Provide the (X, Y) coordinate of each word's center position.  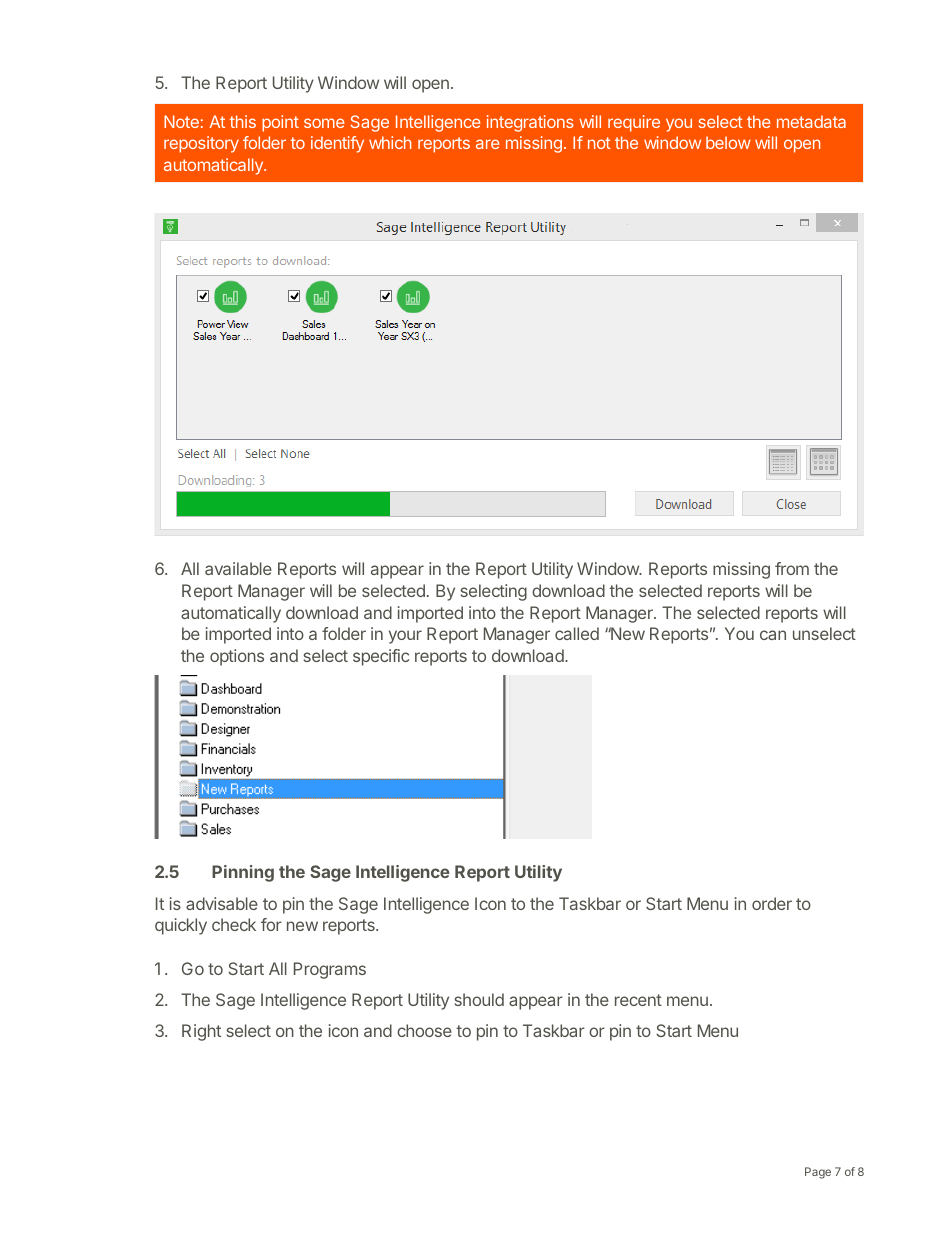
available (238, 568)
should (479, 999)
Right (201, 1032)
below (728, 142)
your (405, 637)
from (792, 568)
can (773, 635)
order (772, 903)
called (577, 633)
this (243, 121)
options (237, 657)
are (487, 144)
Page (818, 1173)
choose (424, 1030)
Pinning (243, 873)
